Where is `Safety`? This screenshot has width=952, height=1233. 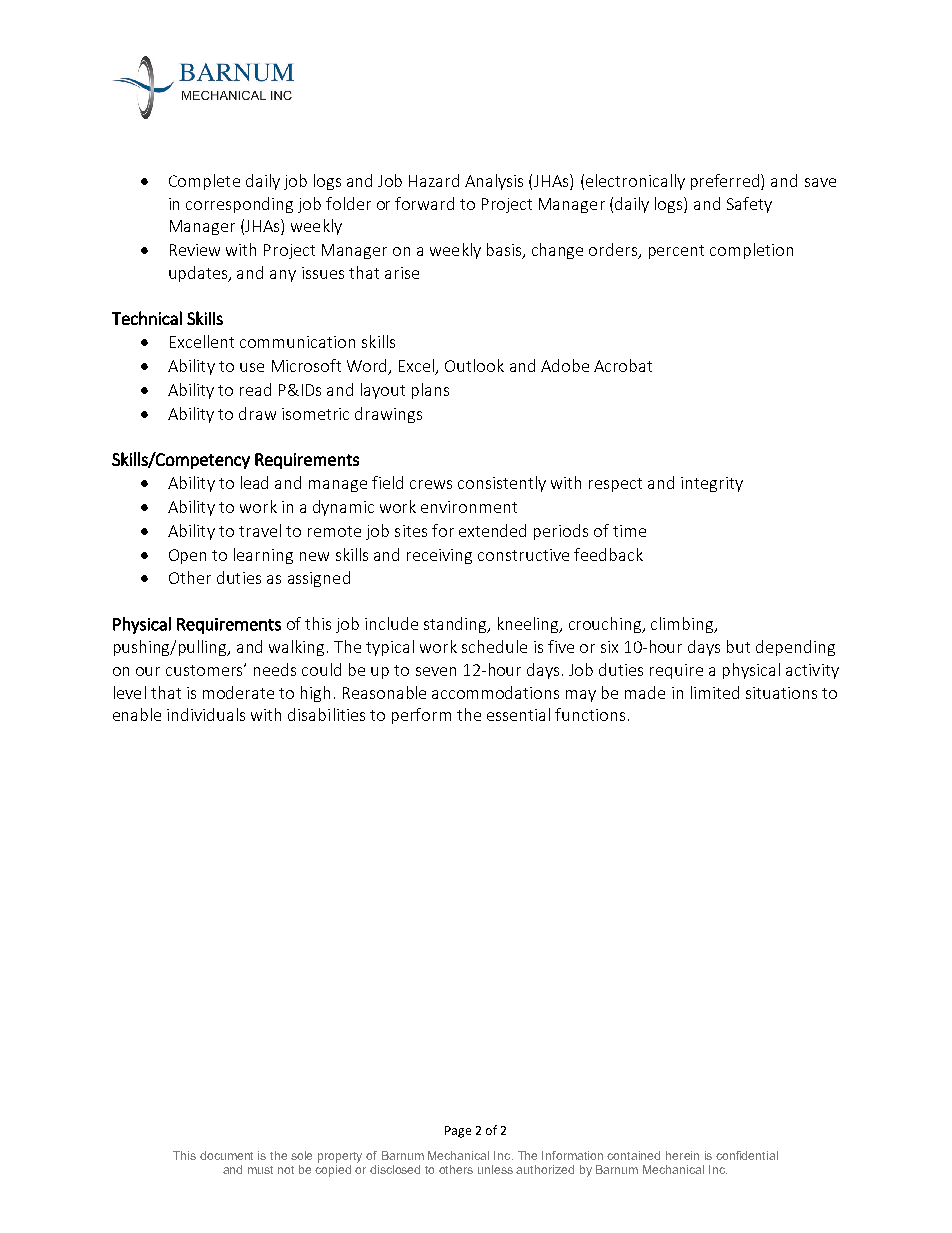
Safety is located at coordinates (749, 205).
